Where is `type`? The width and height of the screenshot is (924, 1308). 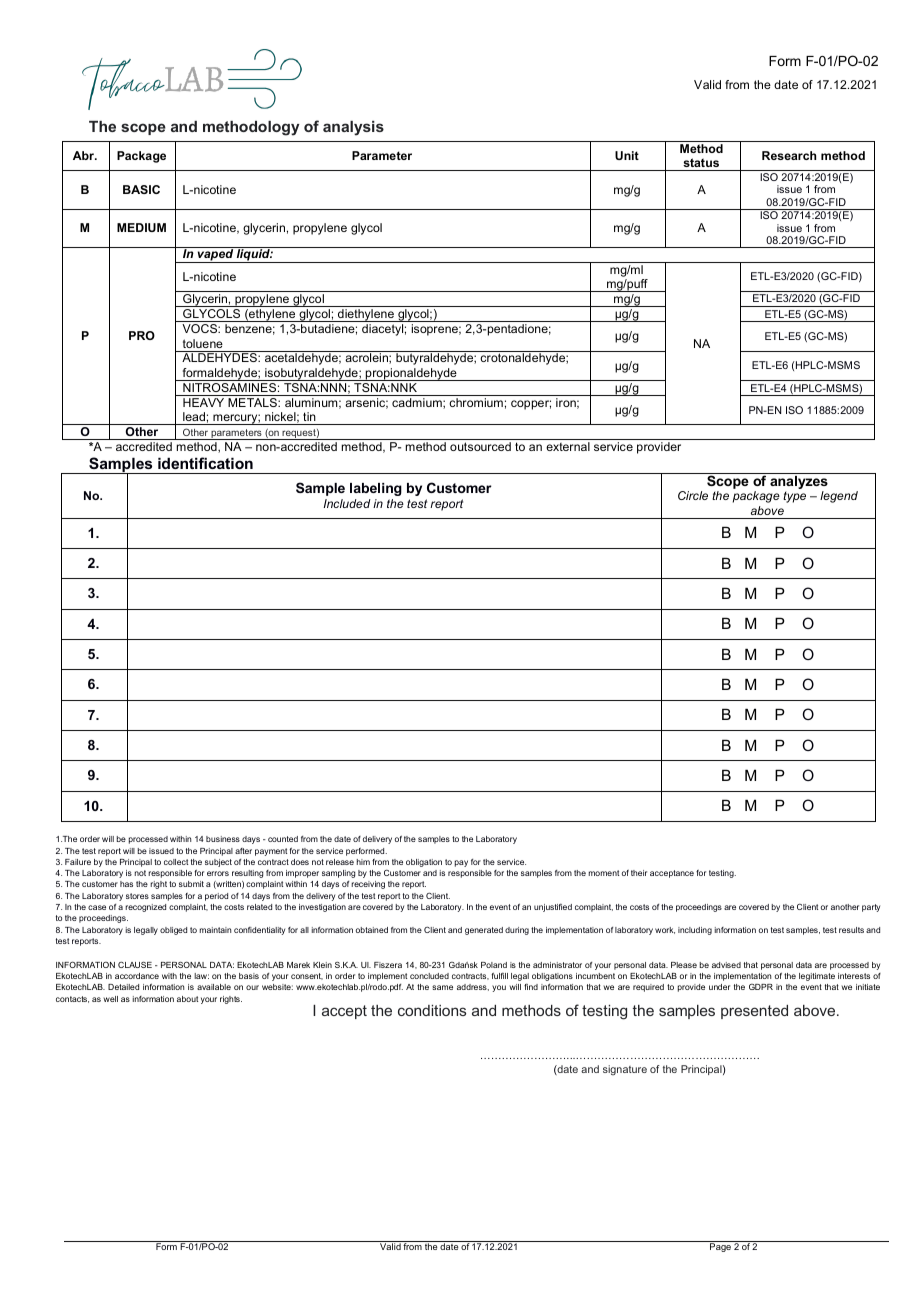 type is located at coordinates (794, 497).
